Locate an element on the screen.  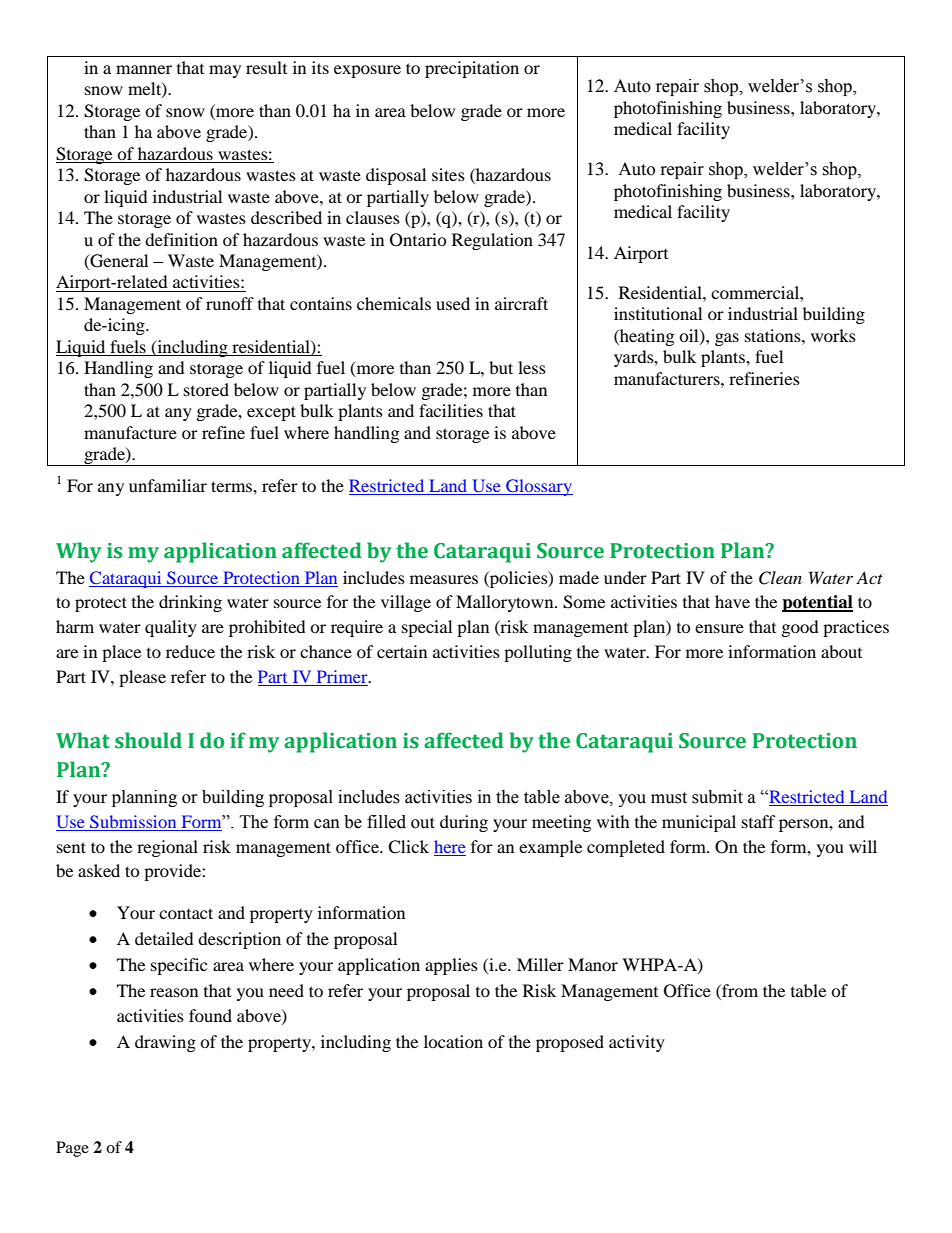
facilities is located at coordinates (451, 410).
